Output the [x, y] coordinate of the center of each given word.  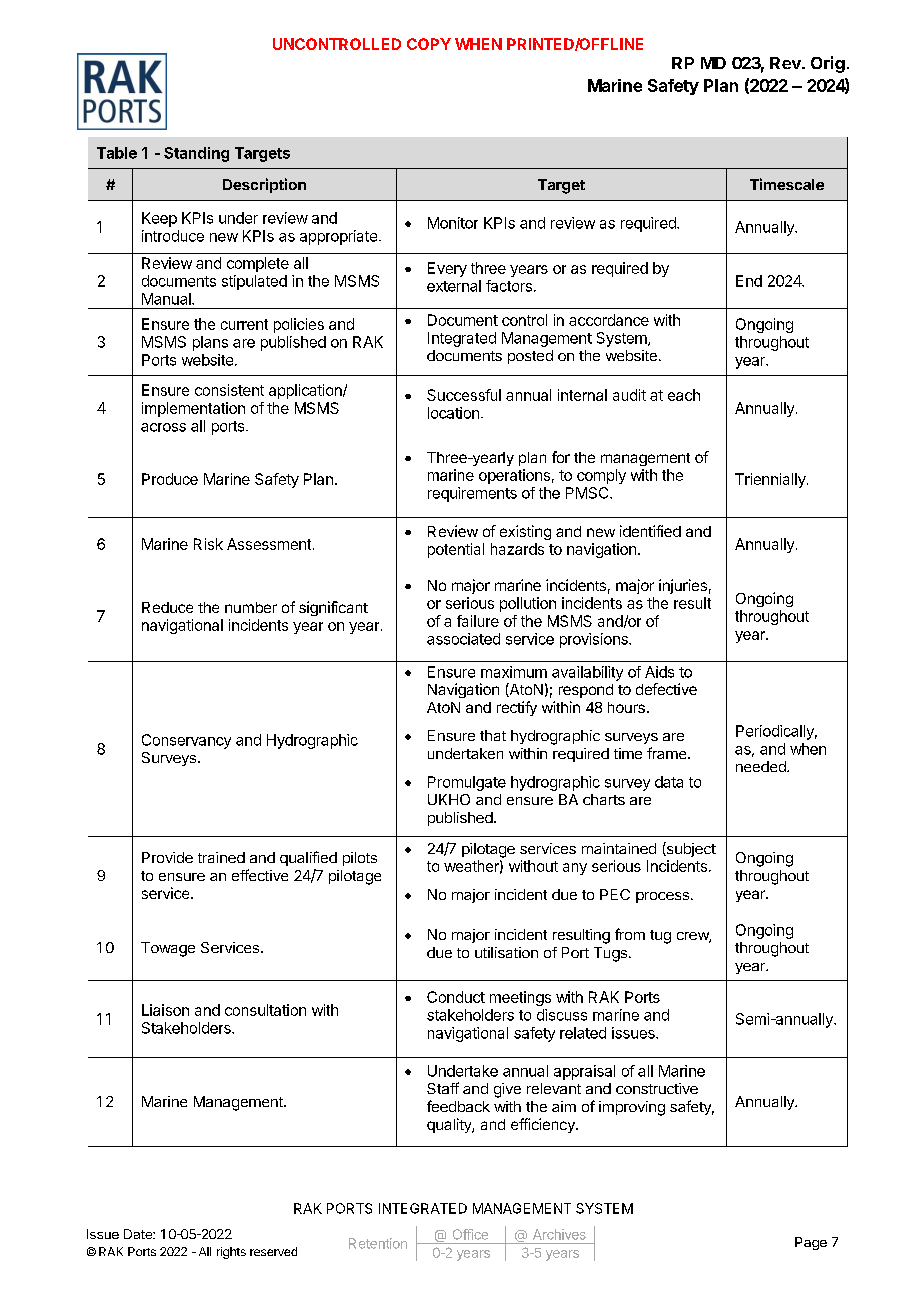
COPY [429, 44]
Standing [196, 154]
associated [463, 639]
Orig [828, 64]
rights [231, 1253]
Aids [659, 672]
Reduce [167, 607]
